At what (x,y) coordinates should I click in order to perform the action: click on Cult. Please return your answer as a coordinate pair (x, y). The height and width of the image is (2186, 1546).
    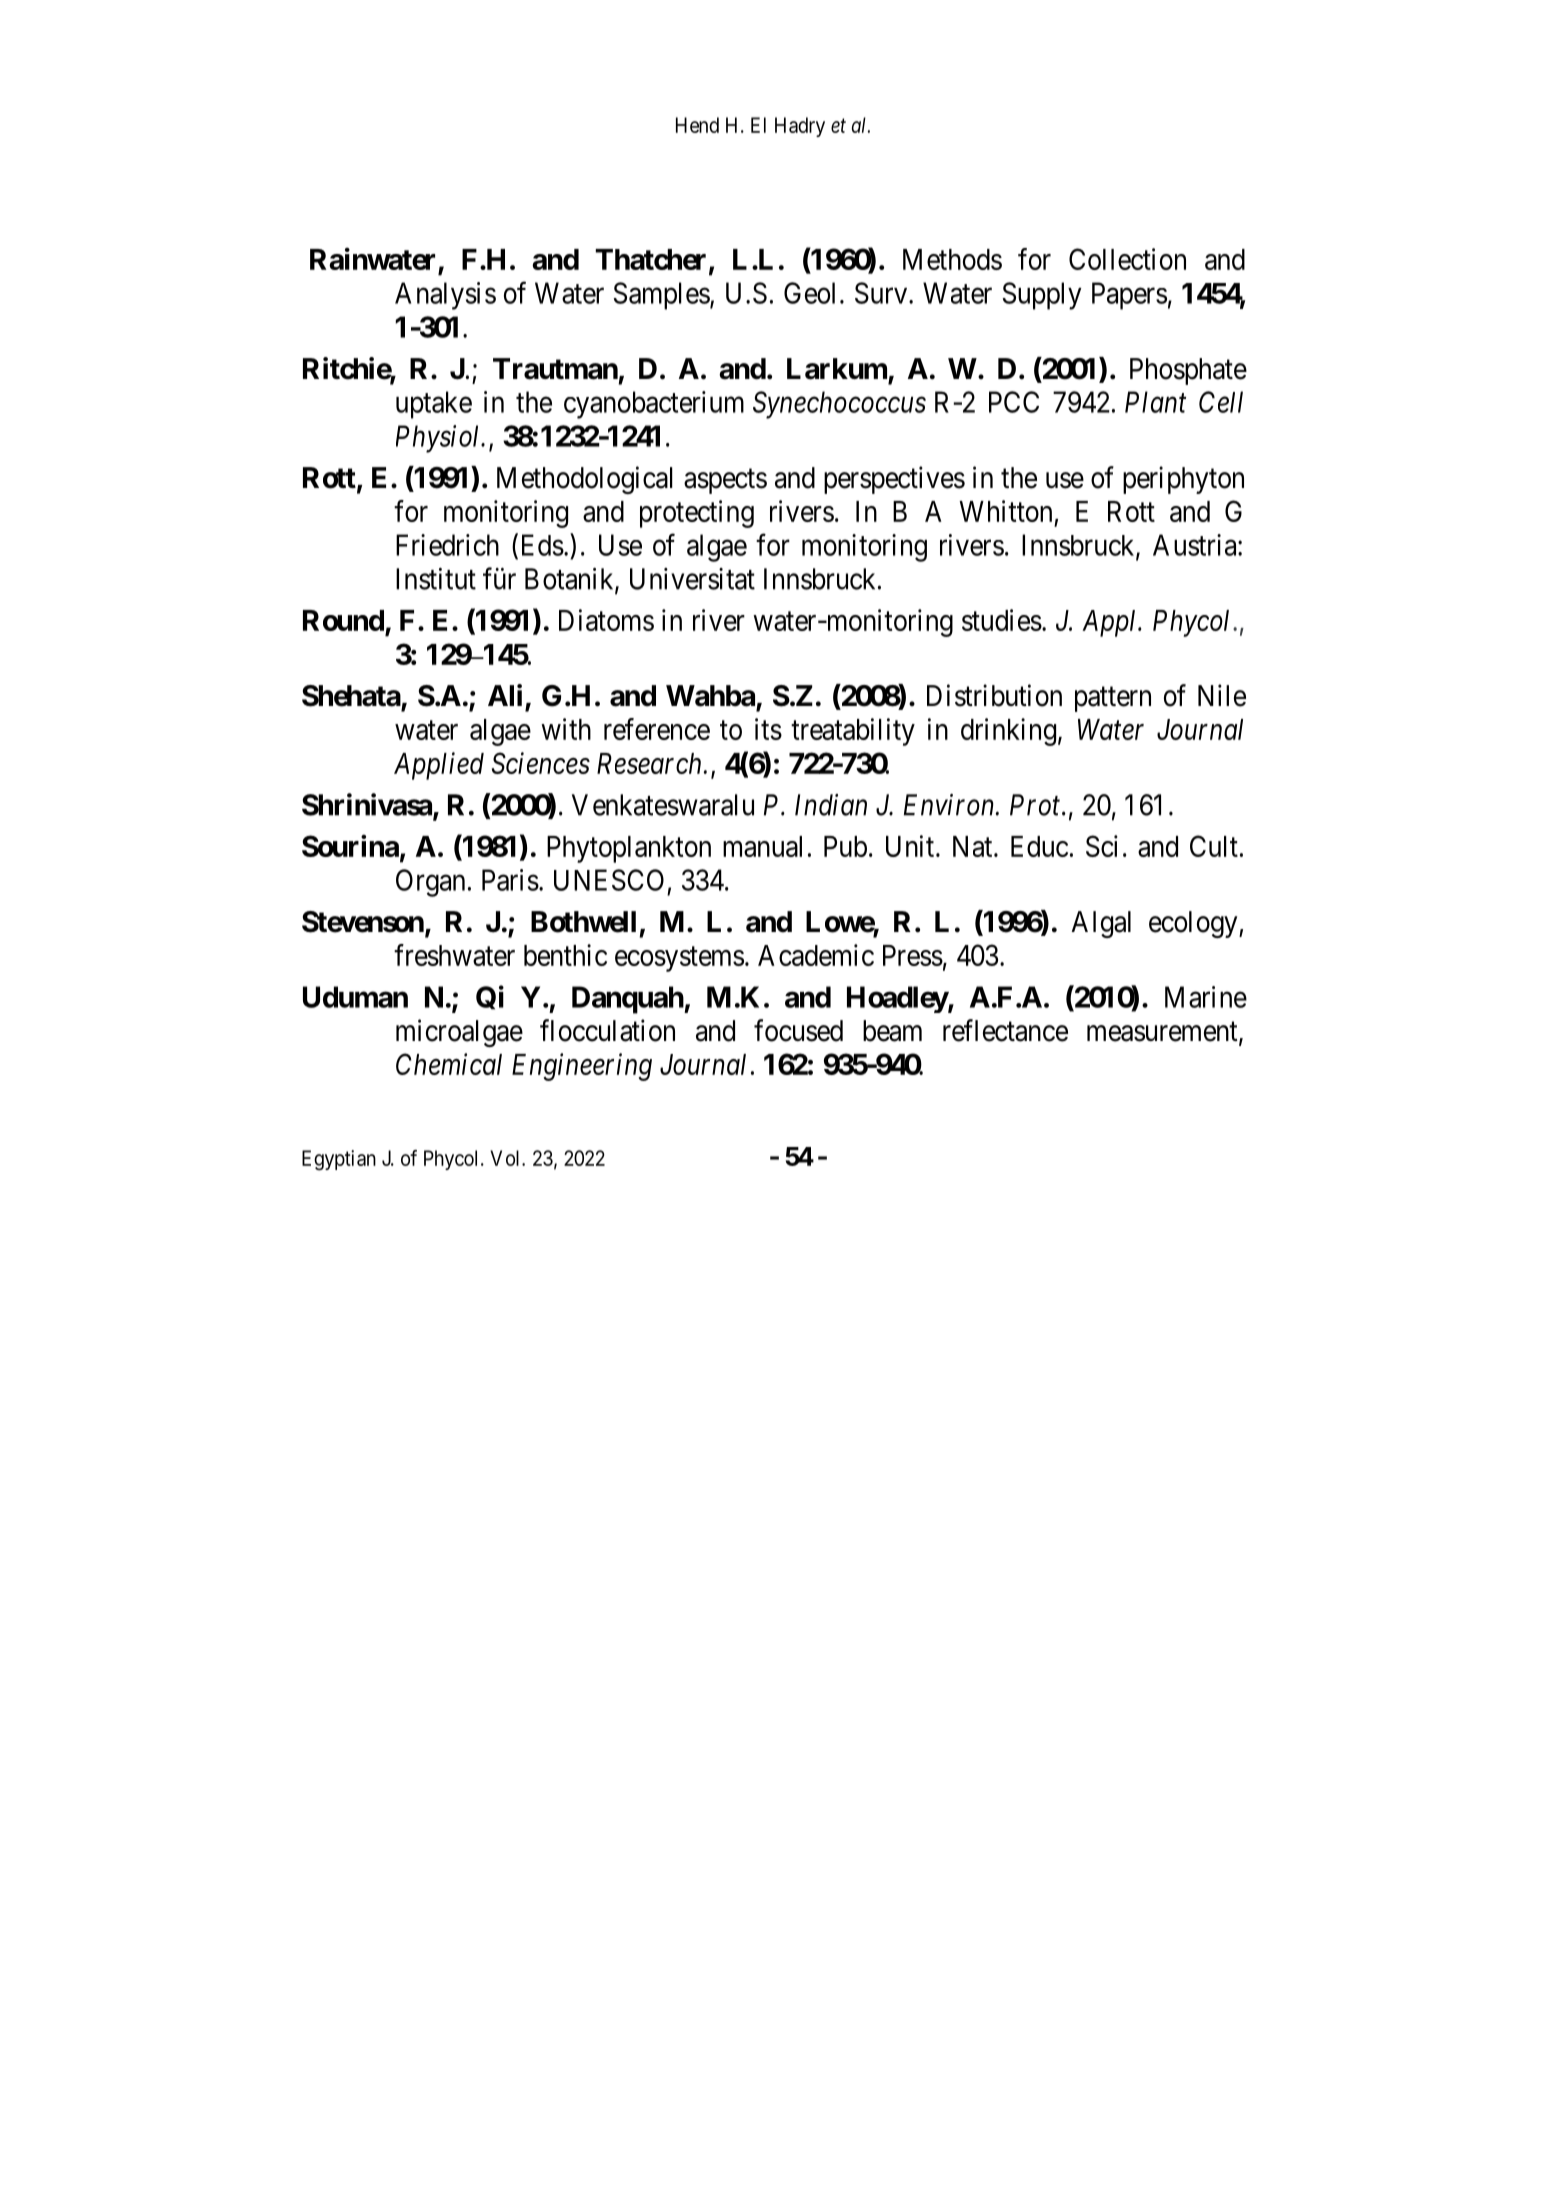
    Looking at the image, I should click on (1214, 846).
